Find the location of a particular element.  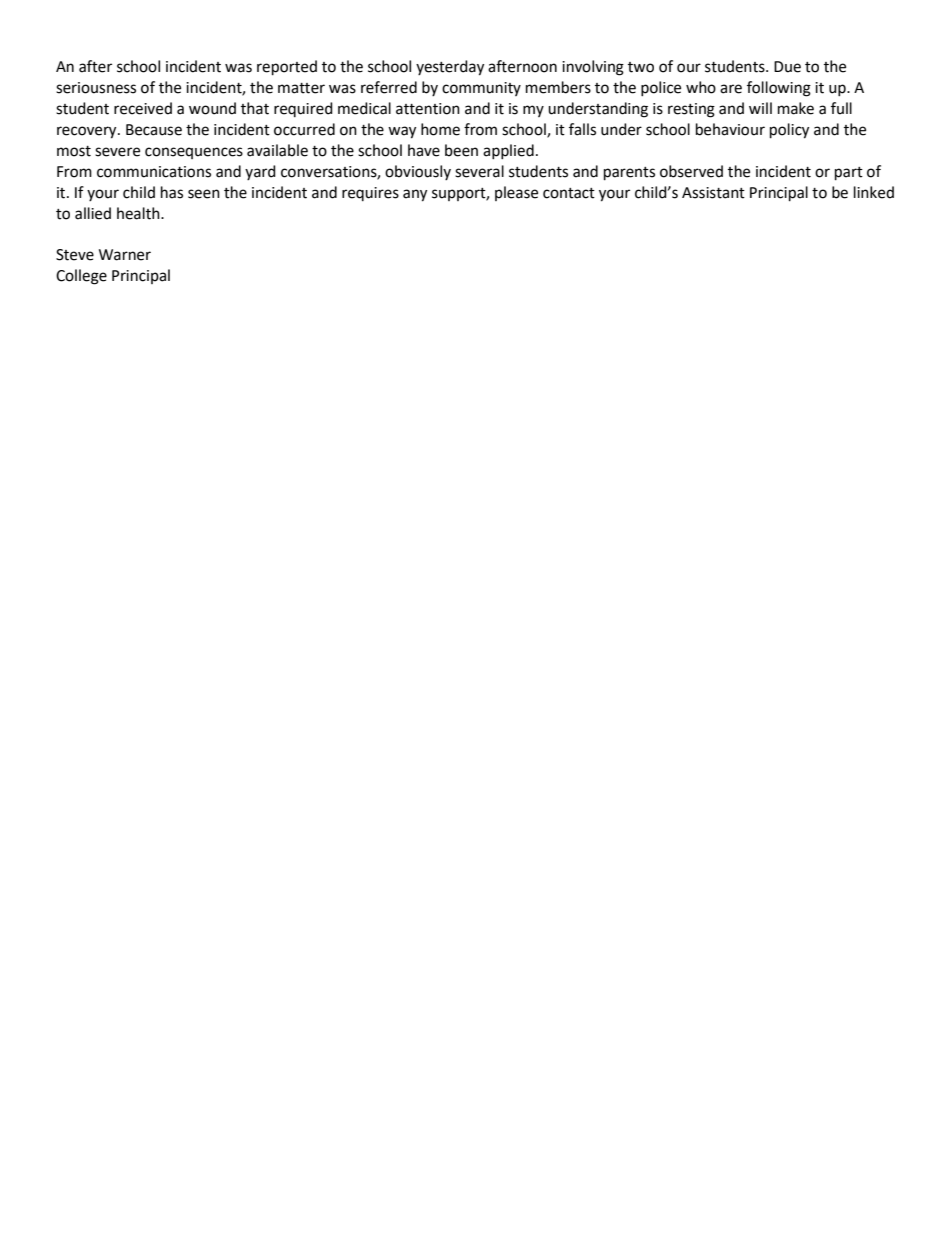

communications is located at coordinates (154, 172).
